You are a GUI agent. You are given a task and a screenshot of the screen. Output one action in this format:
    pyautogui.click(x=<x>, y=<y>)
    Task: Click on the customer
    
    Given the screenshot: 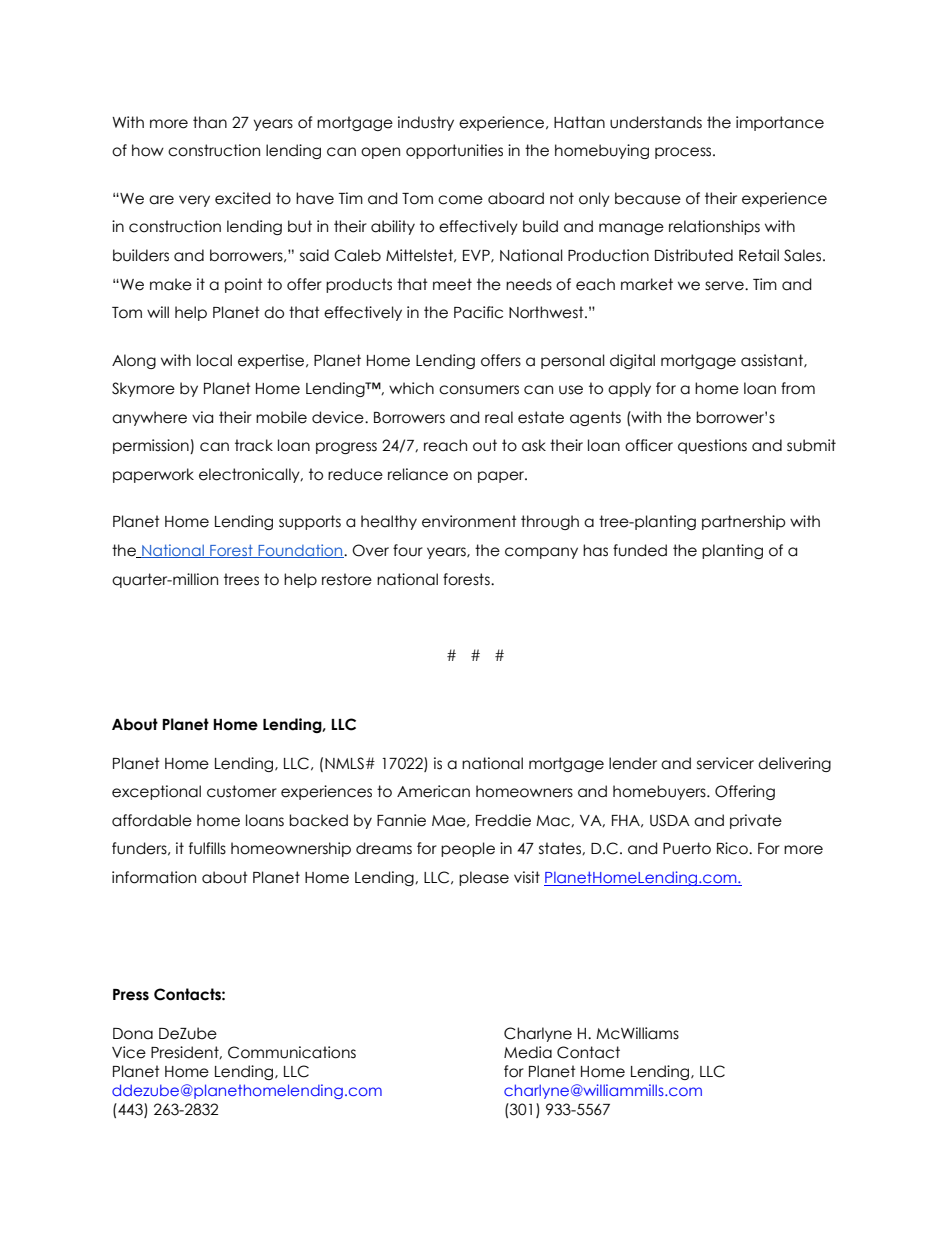 What is the action you would take?
    pyautogui.click(x=242, y=791)
